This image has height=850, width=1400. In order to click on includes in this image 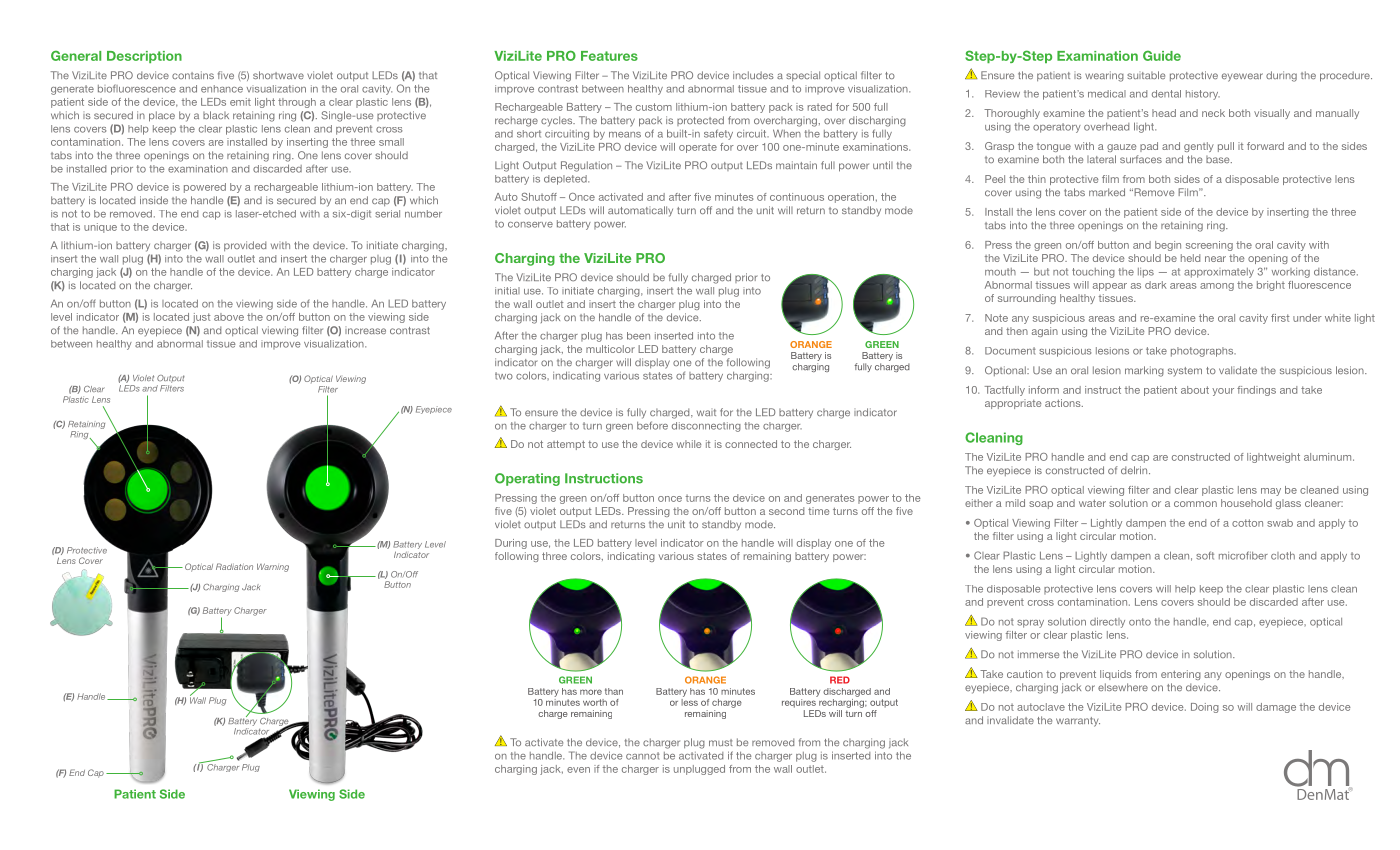, I will do `click(753, 75)`.
